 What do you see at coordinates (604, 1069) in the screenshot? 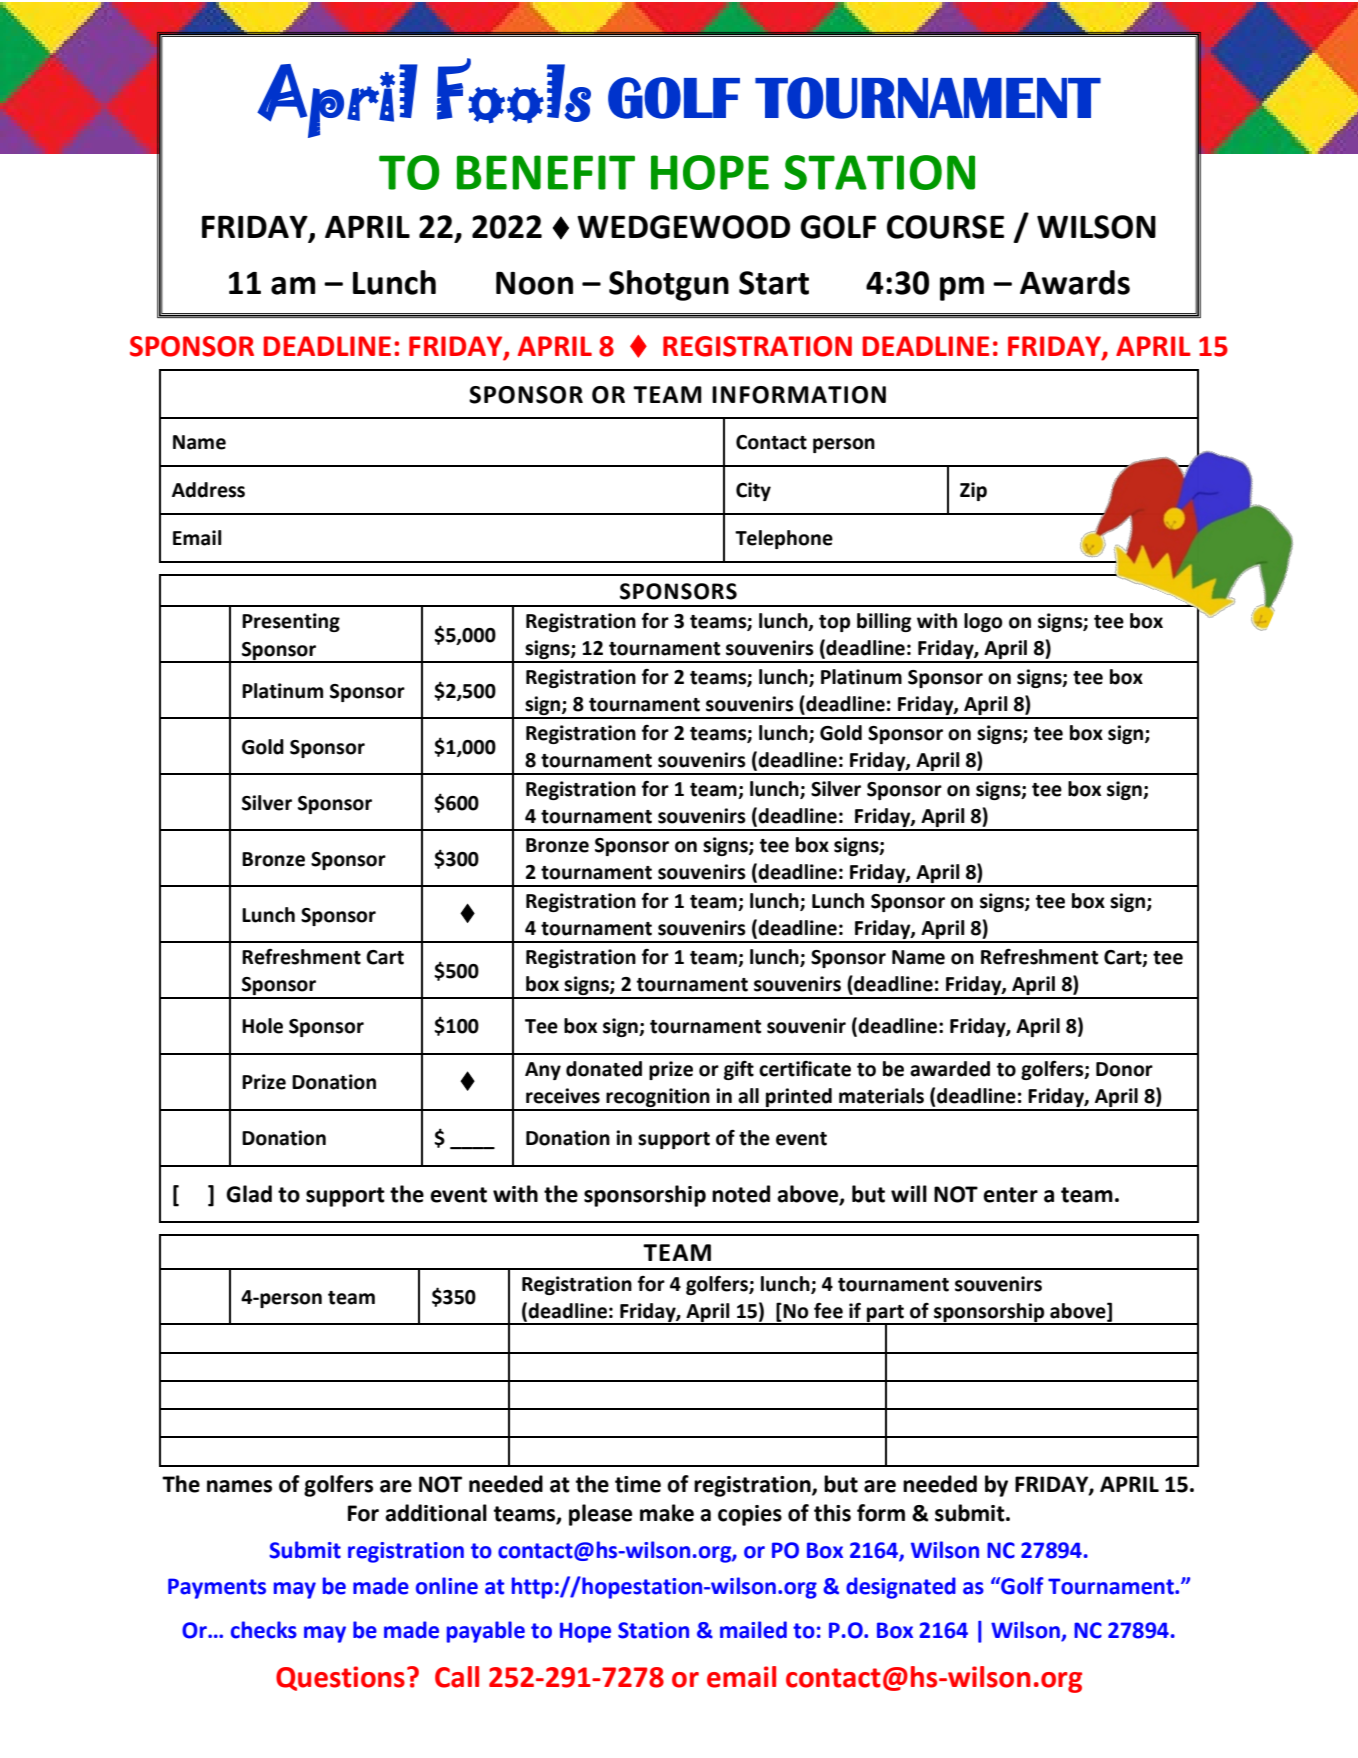
I see `donated` at bounding box center [604, 1069].
